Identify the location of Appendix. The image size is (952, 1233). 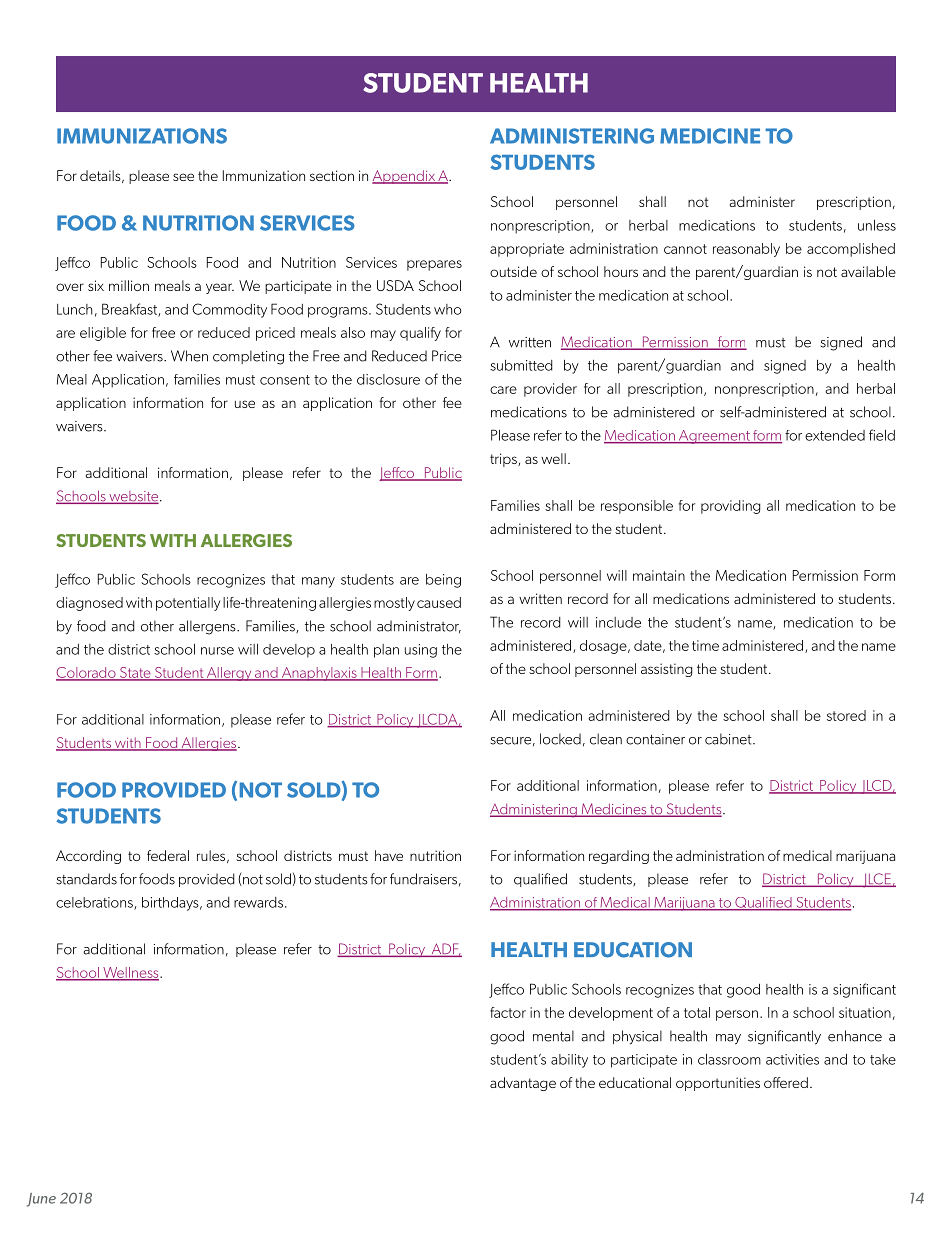
(404, 177).
